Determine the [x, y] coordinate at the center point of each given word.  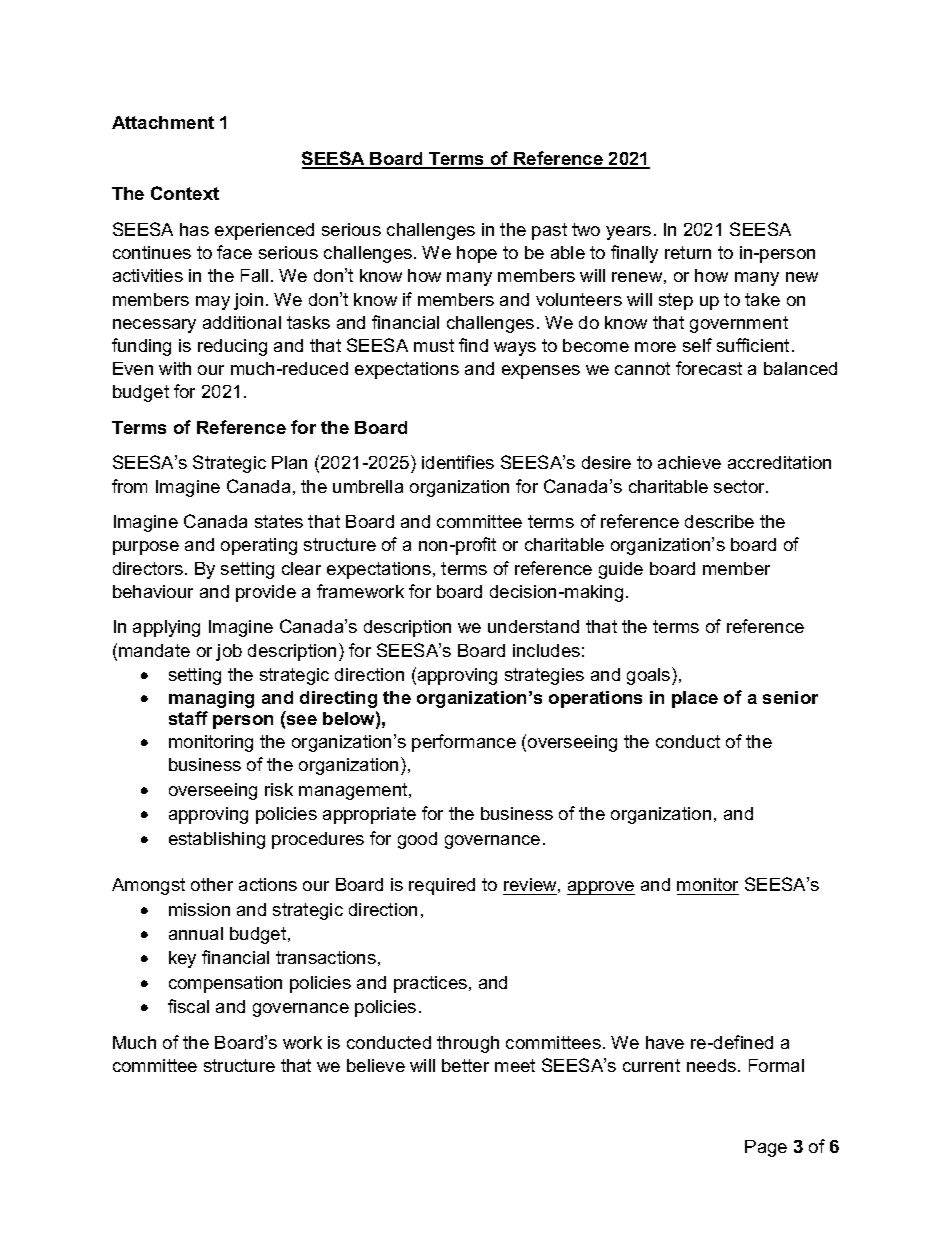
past [549, 231]
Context [185, 193]
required [442, 886]
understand [533, 626]
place [695, 699]
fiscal [188, 1006]
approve [601, 888]
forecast [709, 368]
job [229, 652]
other [212, 884]
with [175, 368]
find [473, 345]
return [688, 252]
